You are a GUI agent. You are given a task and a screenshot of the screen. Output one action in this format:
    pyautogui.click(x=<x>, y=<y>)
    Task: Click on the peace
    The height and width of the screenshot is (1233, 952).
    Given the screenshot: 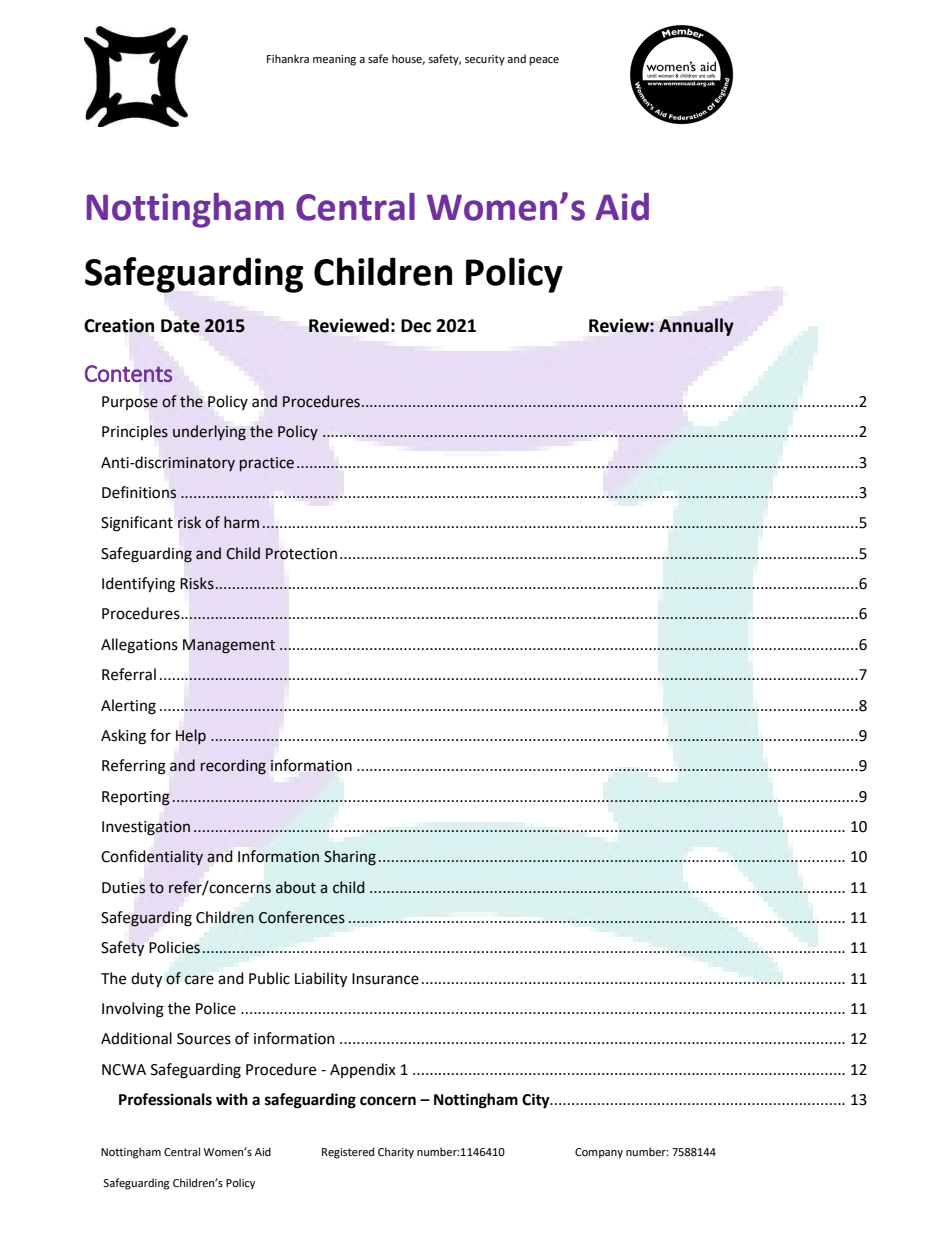 What is the action you would take?
    pyautogui.click(x=544, y=61)
